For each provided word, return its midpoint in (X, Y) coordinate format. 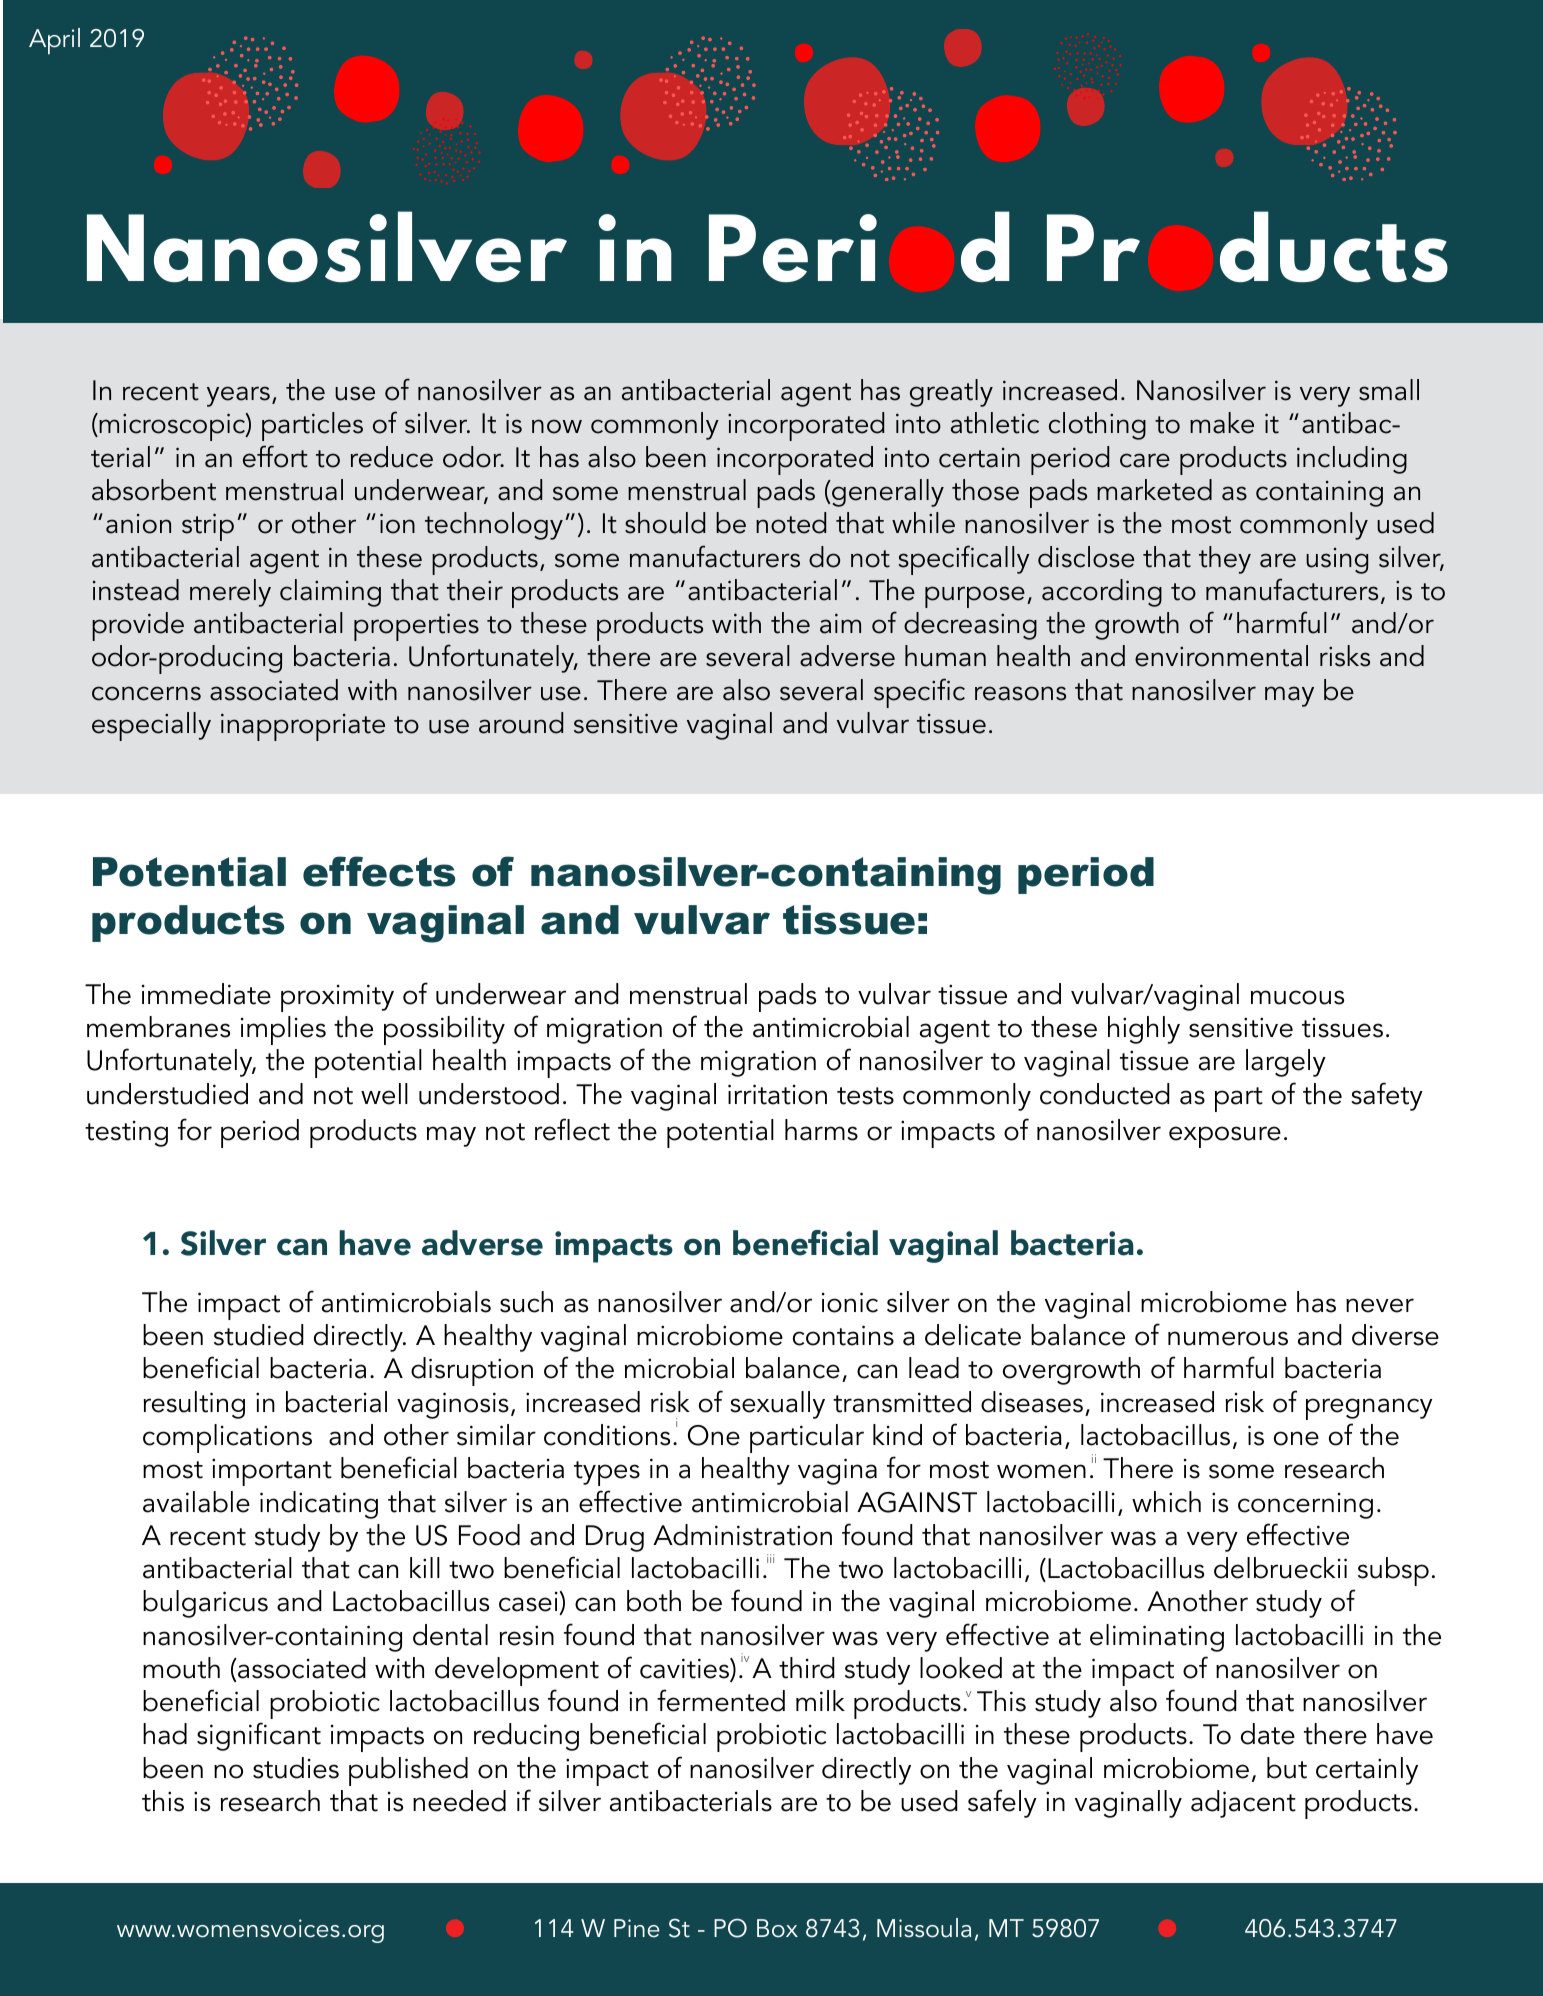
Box (777, 1928)
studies (296, 1768)
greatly (951, 393)
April (54, 41)
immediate (206, 994)
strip (208, 527)
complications (227, 1438)
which (1166, 1502)
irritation (777, 1094)
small (1389, 390)
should (665, 523)
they (1225, 560)
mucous (1297, 997)
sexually (777, 1405)
